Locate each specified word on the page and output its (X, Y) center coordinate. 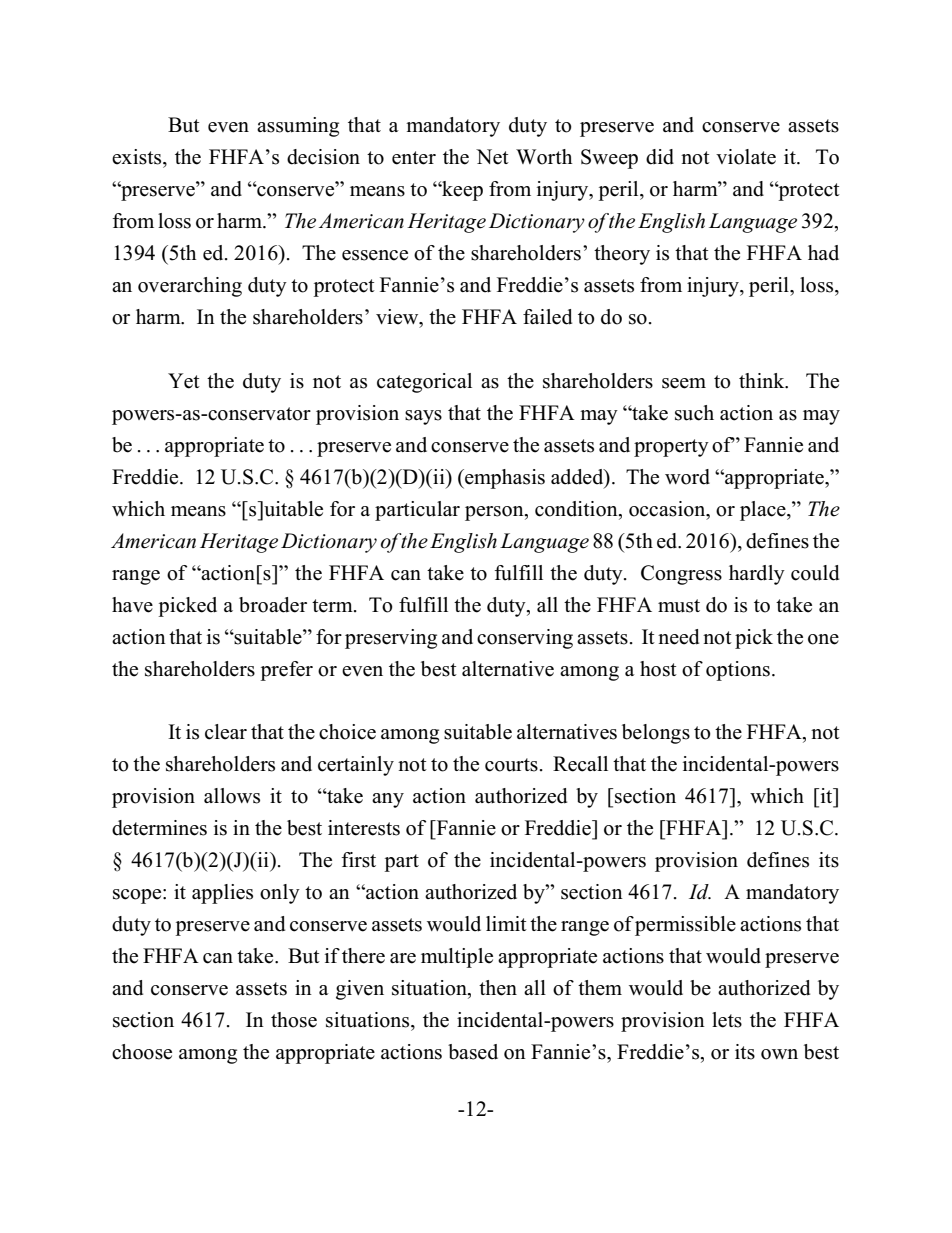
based (473, 1052)
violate (746, 157)
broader (273, 605)
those (294, 1020)
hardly (757, 575)
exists (138, 157)
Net (492, 157)
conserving (525, 639)
